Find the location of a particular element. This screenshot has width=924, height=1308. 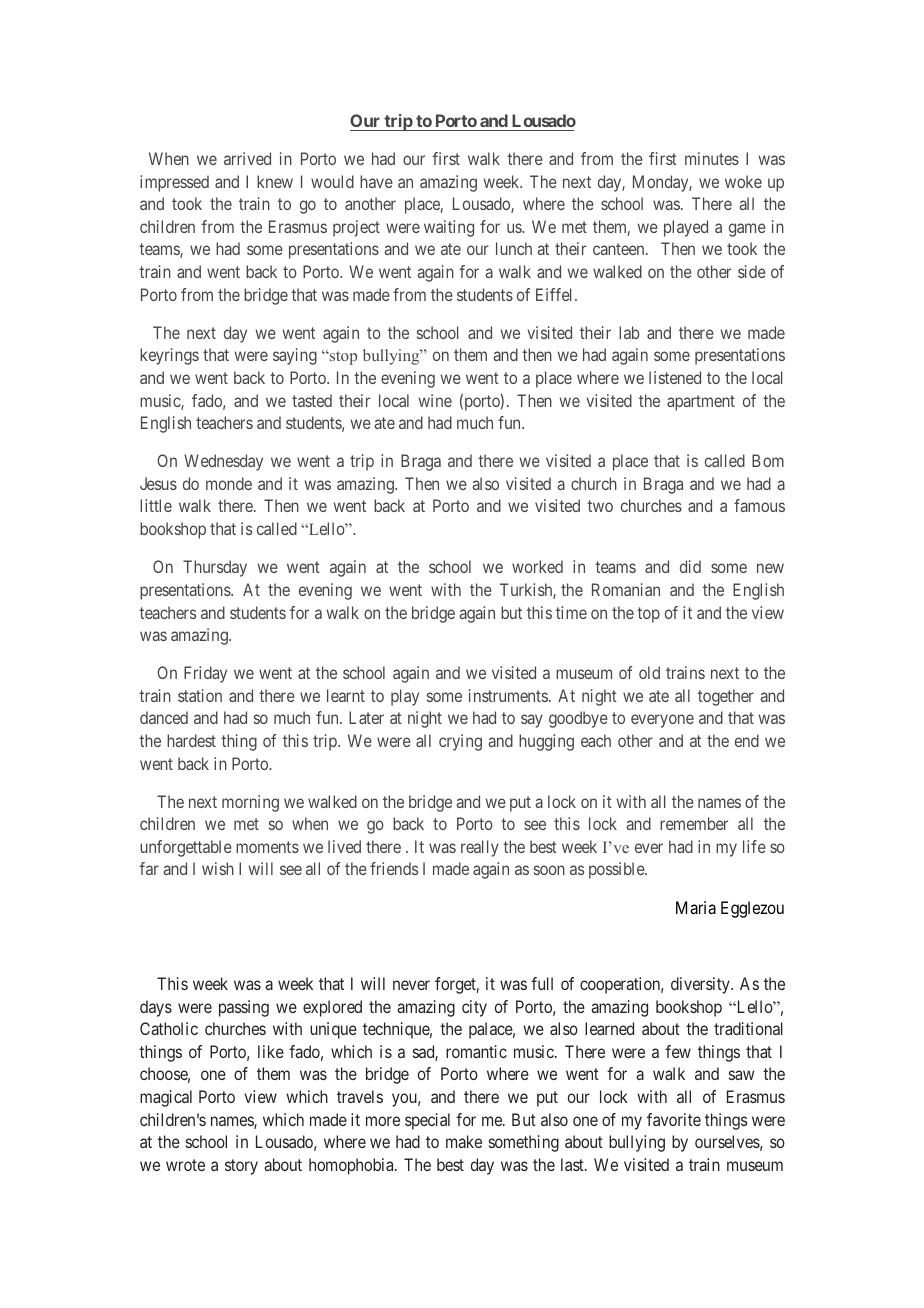

waiting is located at coordinates (449, 228).
